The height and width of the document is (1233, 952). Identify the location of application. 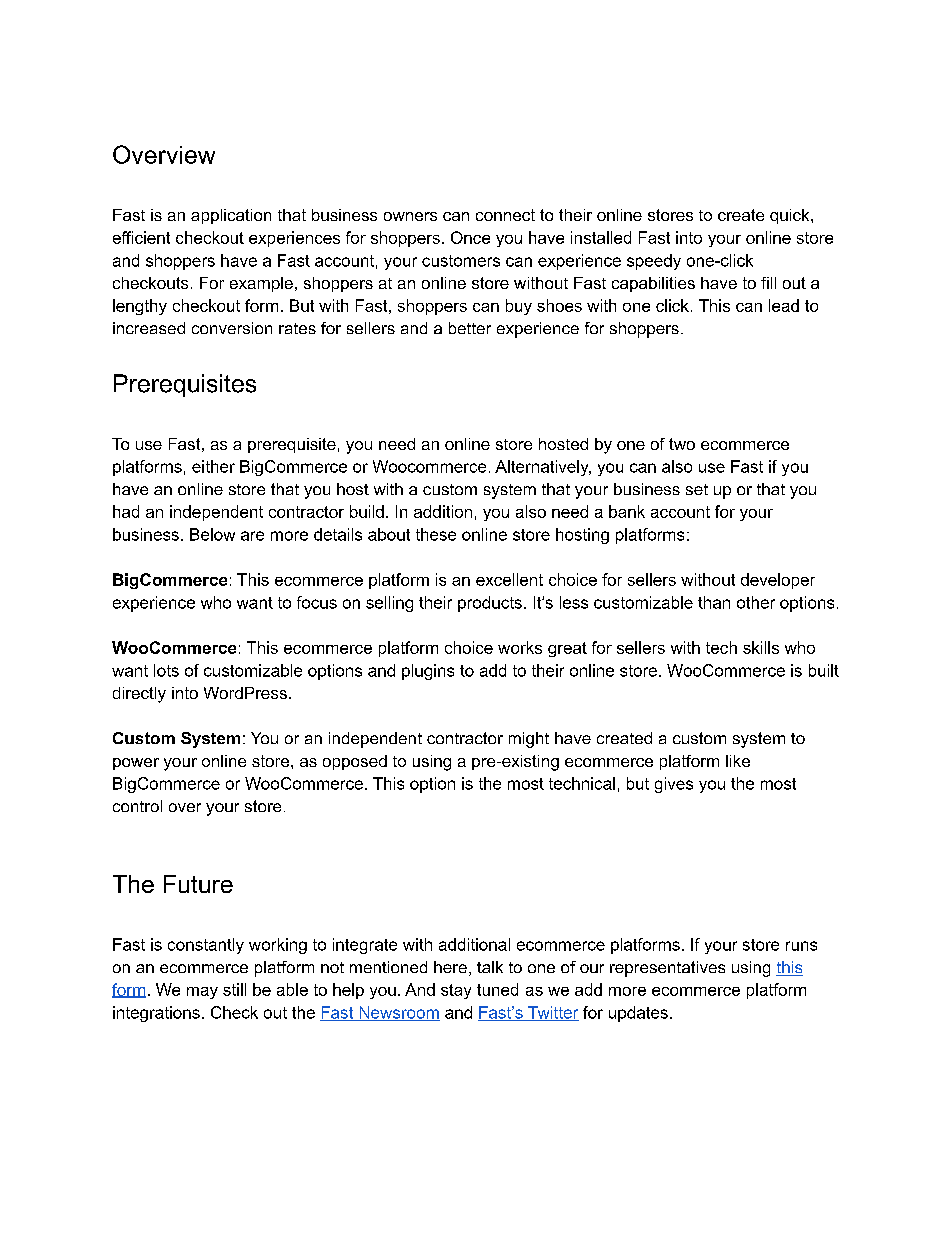
(231, 216).
